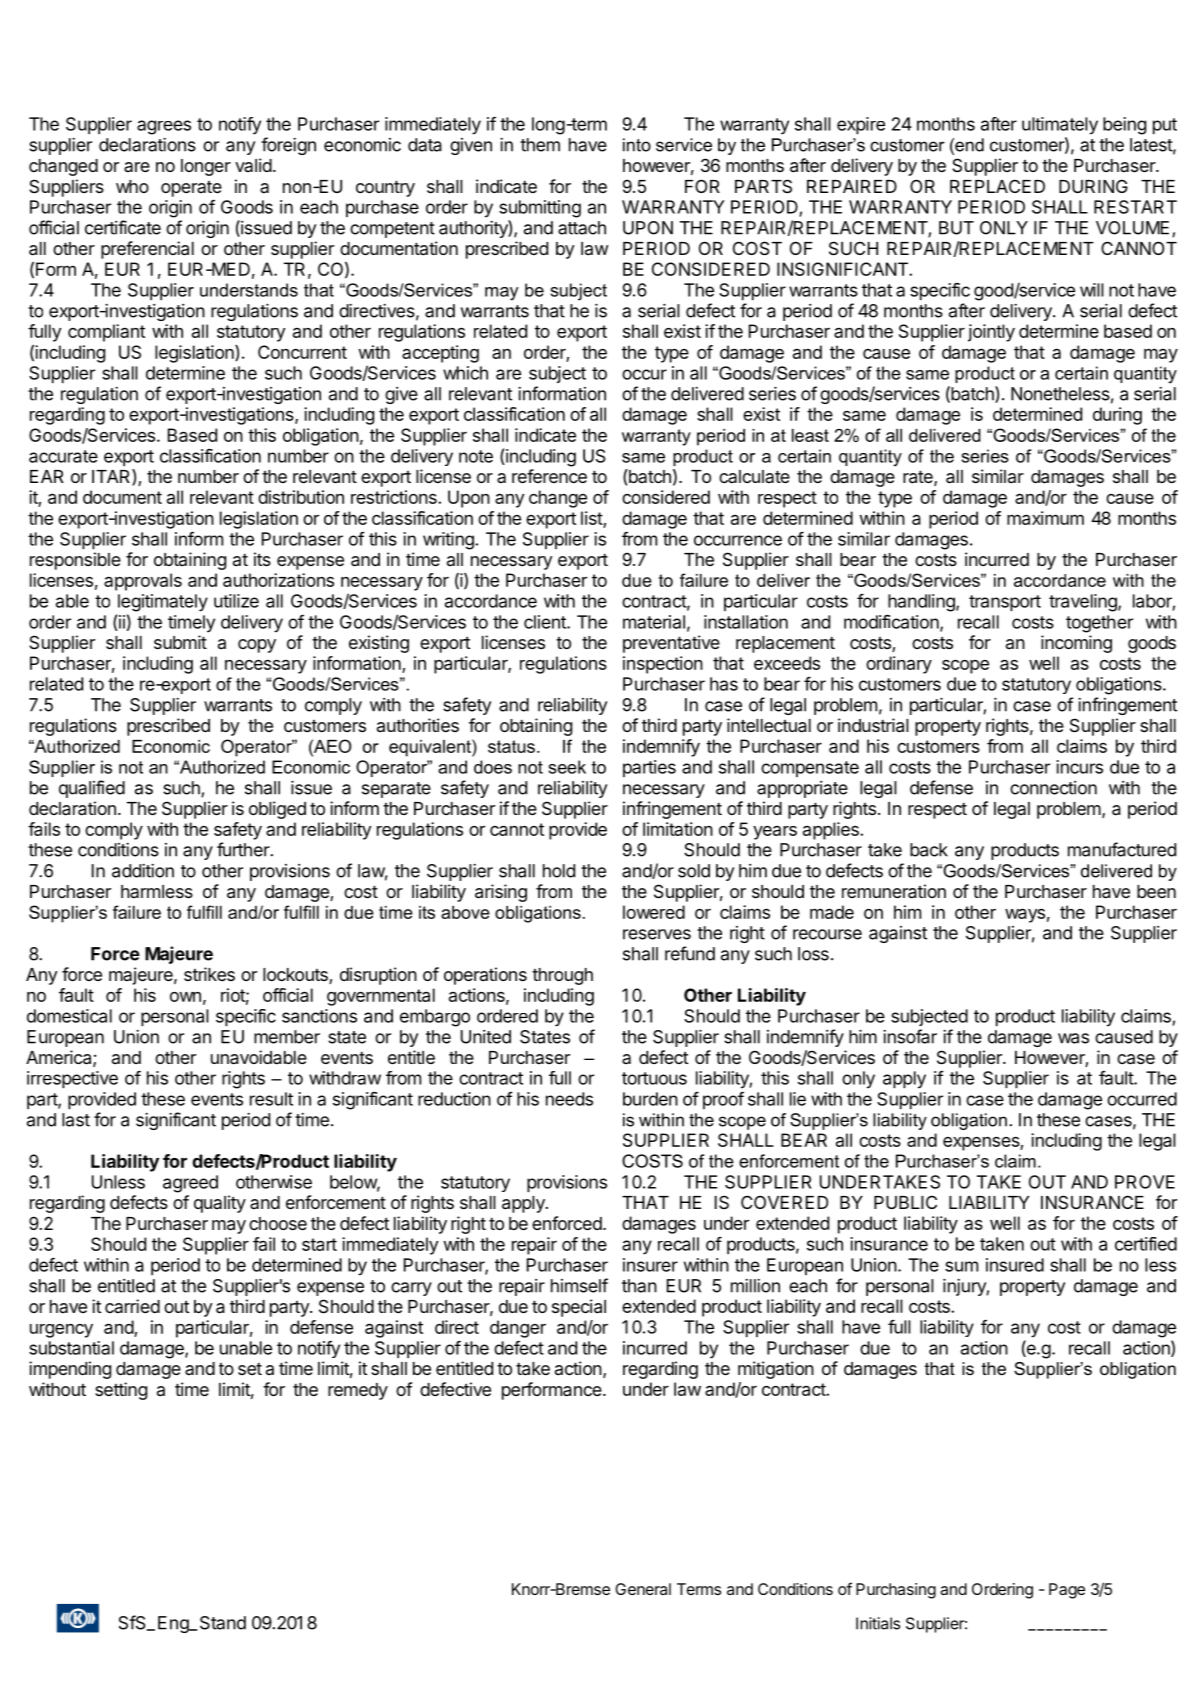  Describe the element at coordinates (143, 871) in the screenshot. I see `addition` at that location.
